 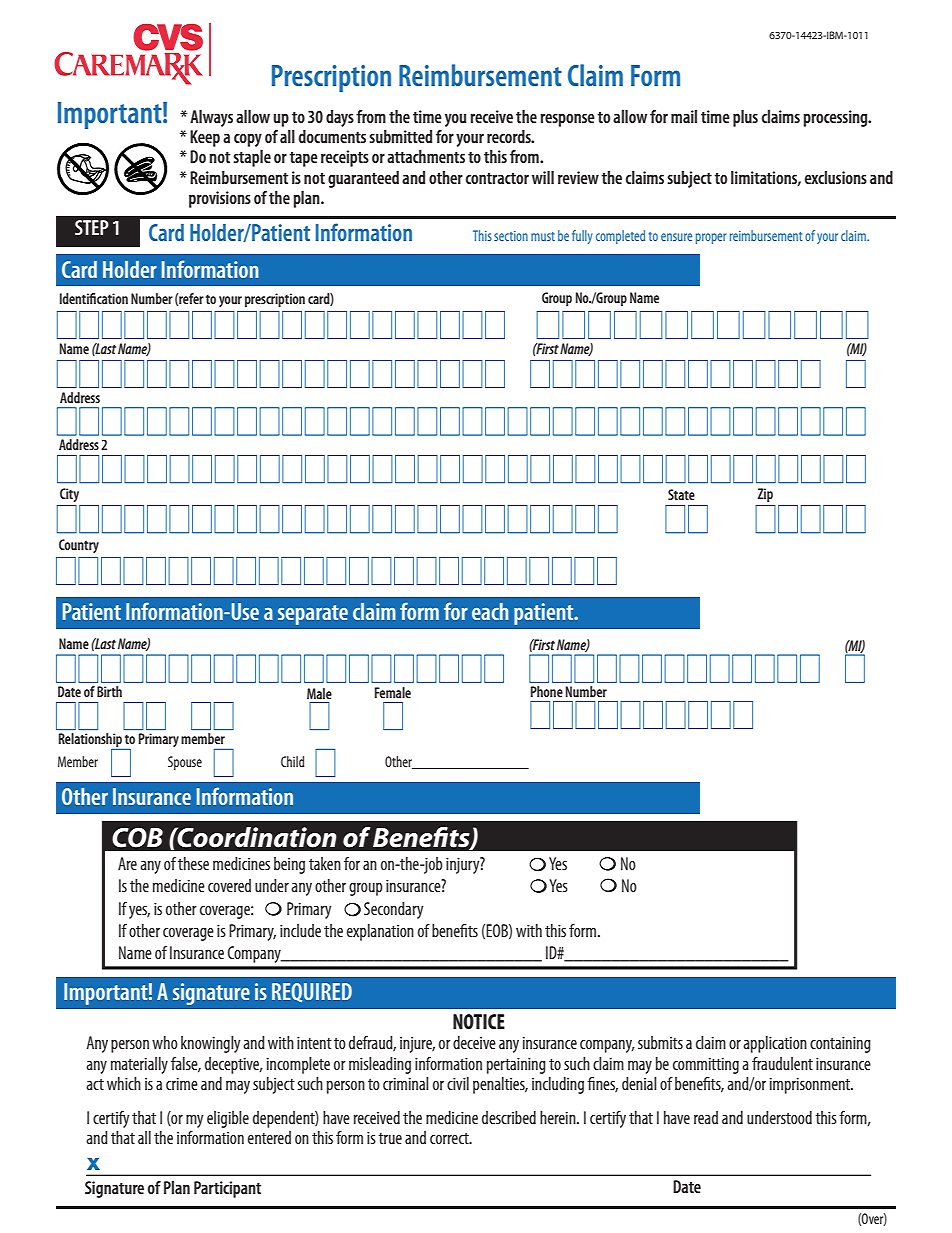 I want to click on read, so click(x=706, y=1117).
